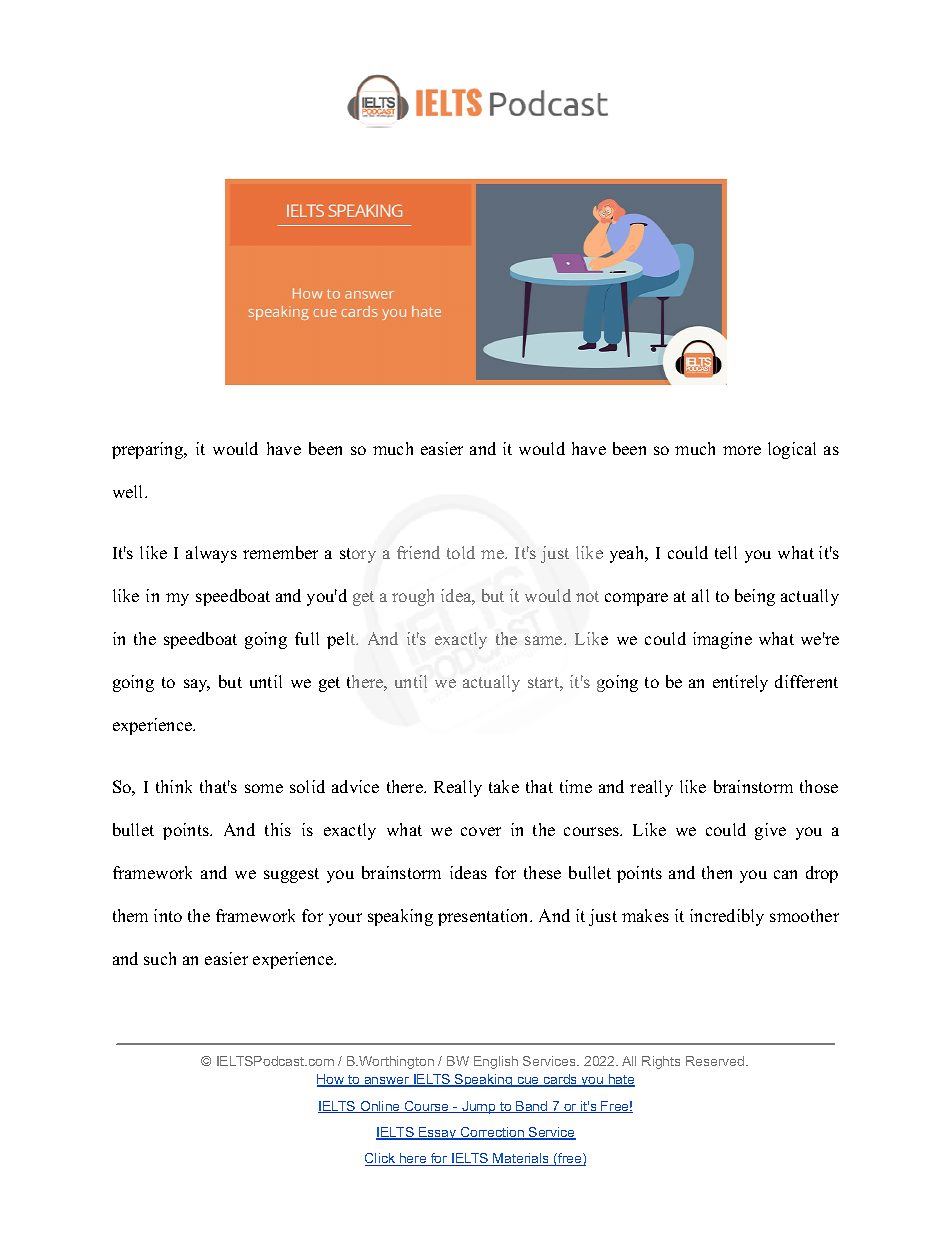  I want to click on more, so click(742, 450).
